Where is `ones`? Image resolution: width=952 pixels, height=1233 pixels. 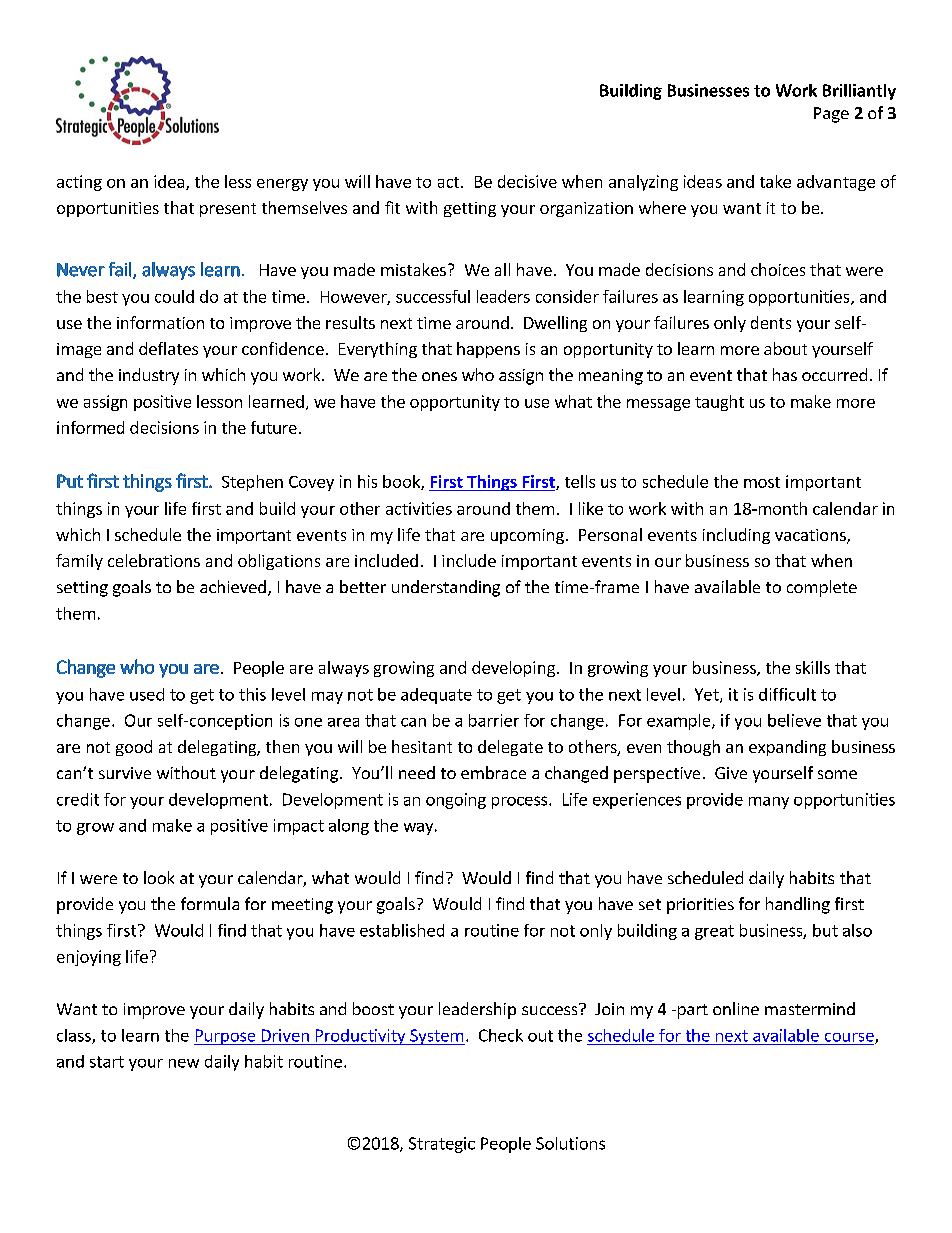
ones is located at coordinates (439, 376).
